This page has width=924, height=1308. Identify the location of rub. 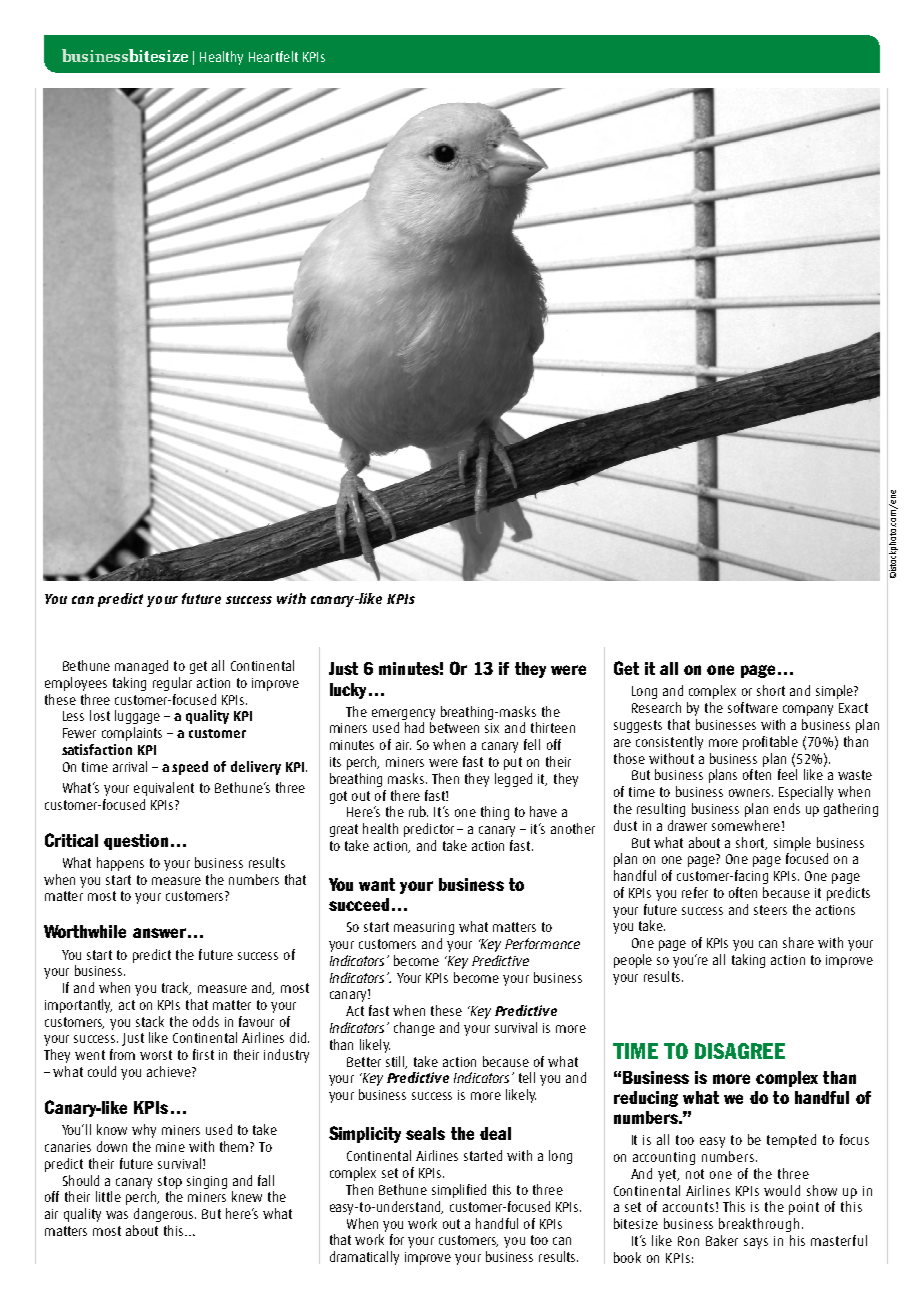
(418, 811).
